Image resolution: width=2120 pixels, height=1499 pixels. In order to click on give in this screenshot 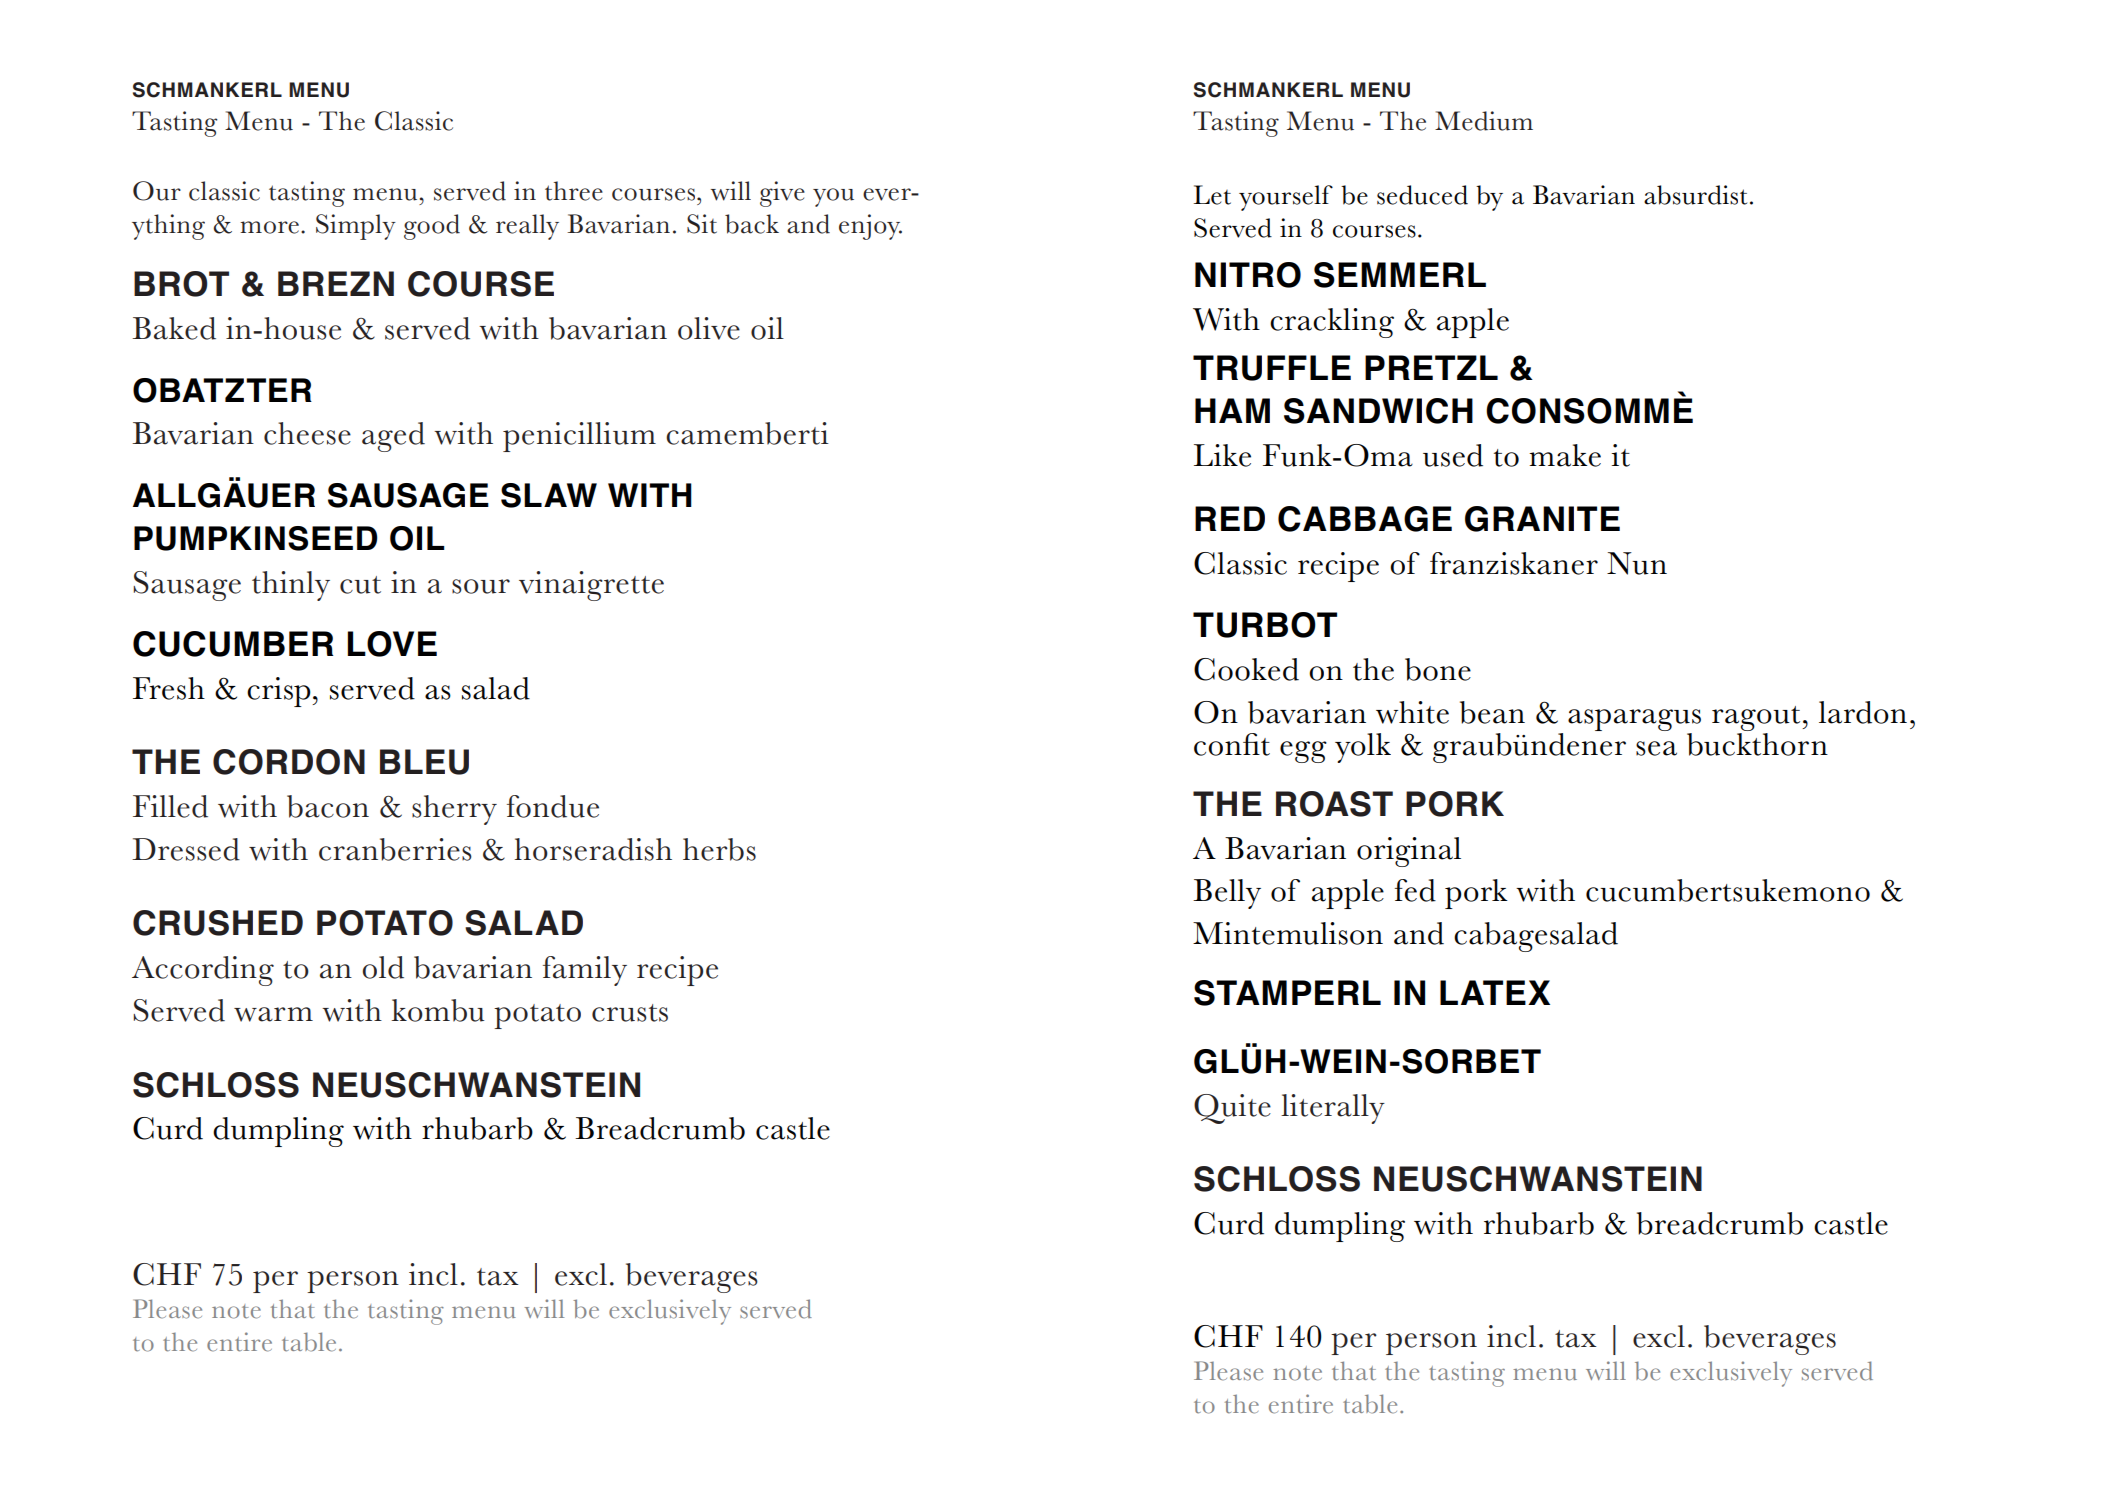, I will do `click(782, 194)`.
